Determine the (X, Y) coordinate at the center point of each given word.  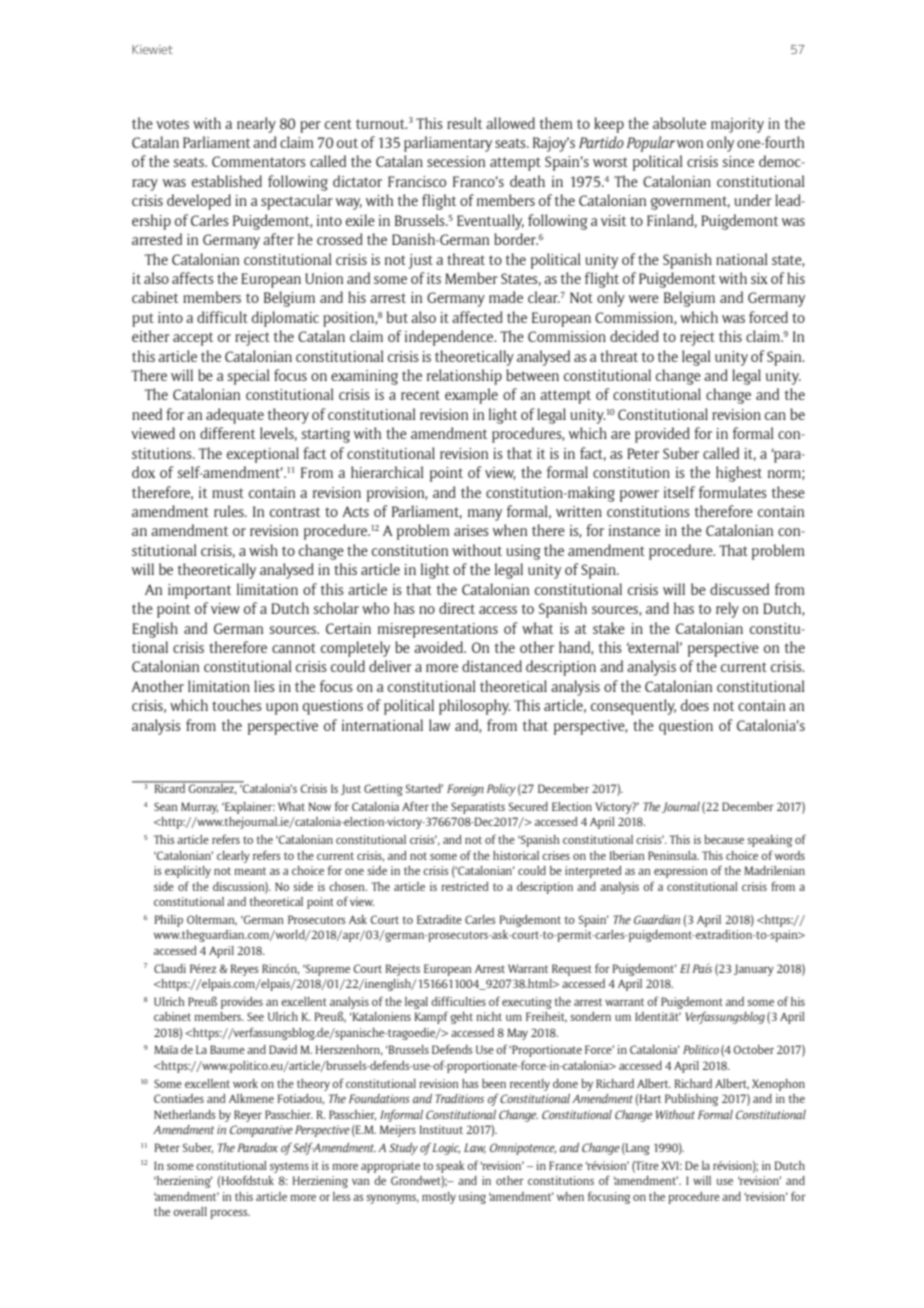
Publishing (691, 1100)
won (690, 144)
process (230, 1214)
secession (456, 161)
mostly (439, 1198)
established (227, 181)
